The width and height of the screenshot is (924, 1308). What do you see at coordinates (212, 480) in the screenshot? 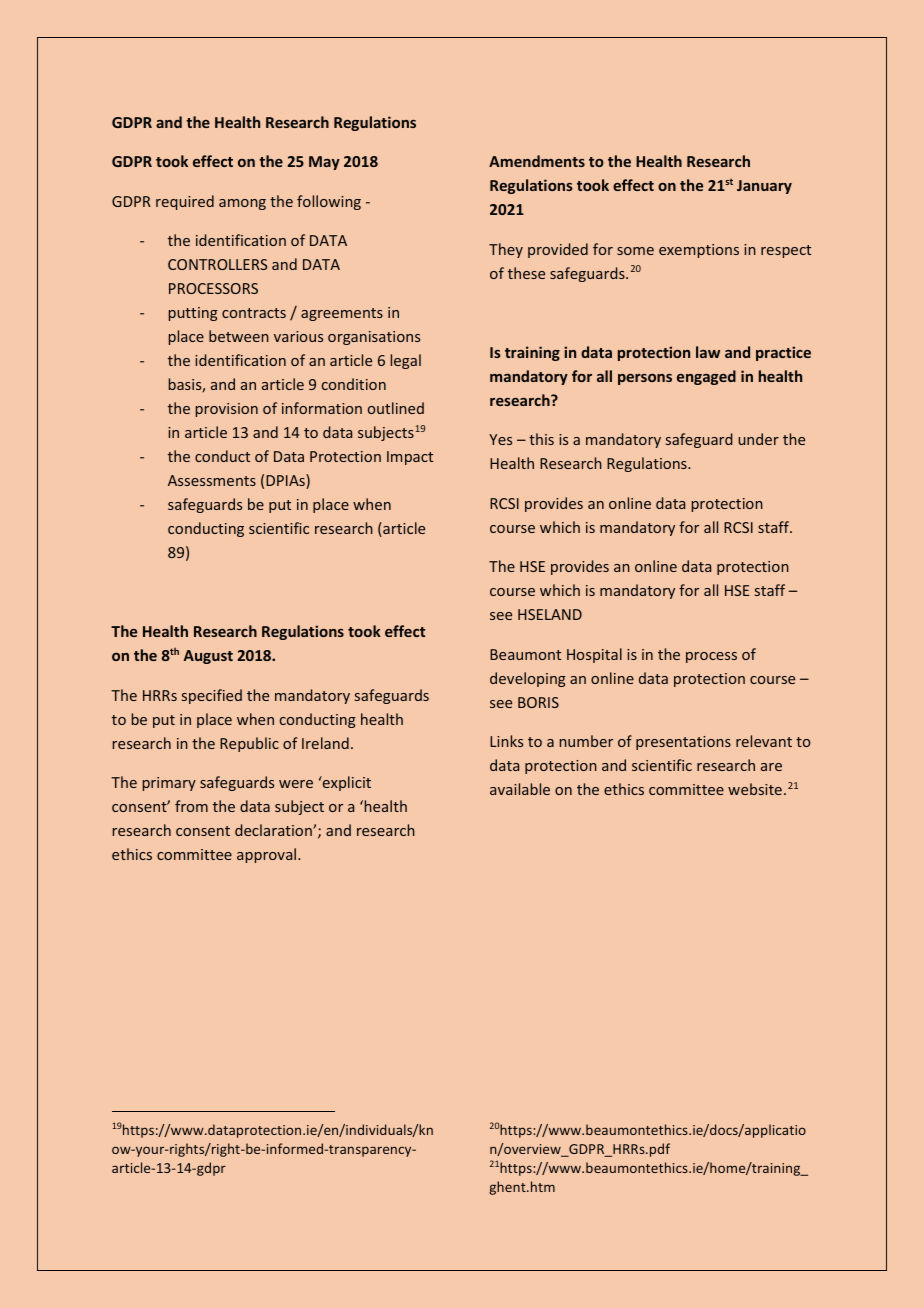
I see `Assessments` at bounding box center [212, 480].
